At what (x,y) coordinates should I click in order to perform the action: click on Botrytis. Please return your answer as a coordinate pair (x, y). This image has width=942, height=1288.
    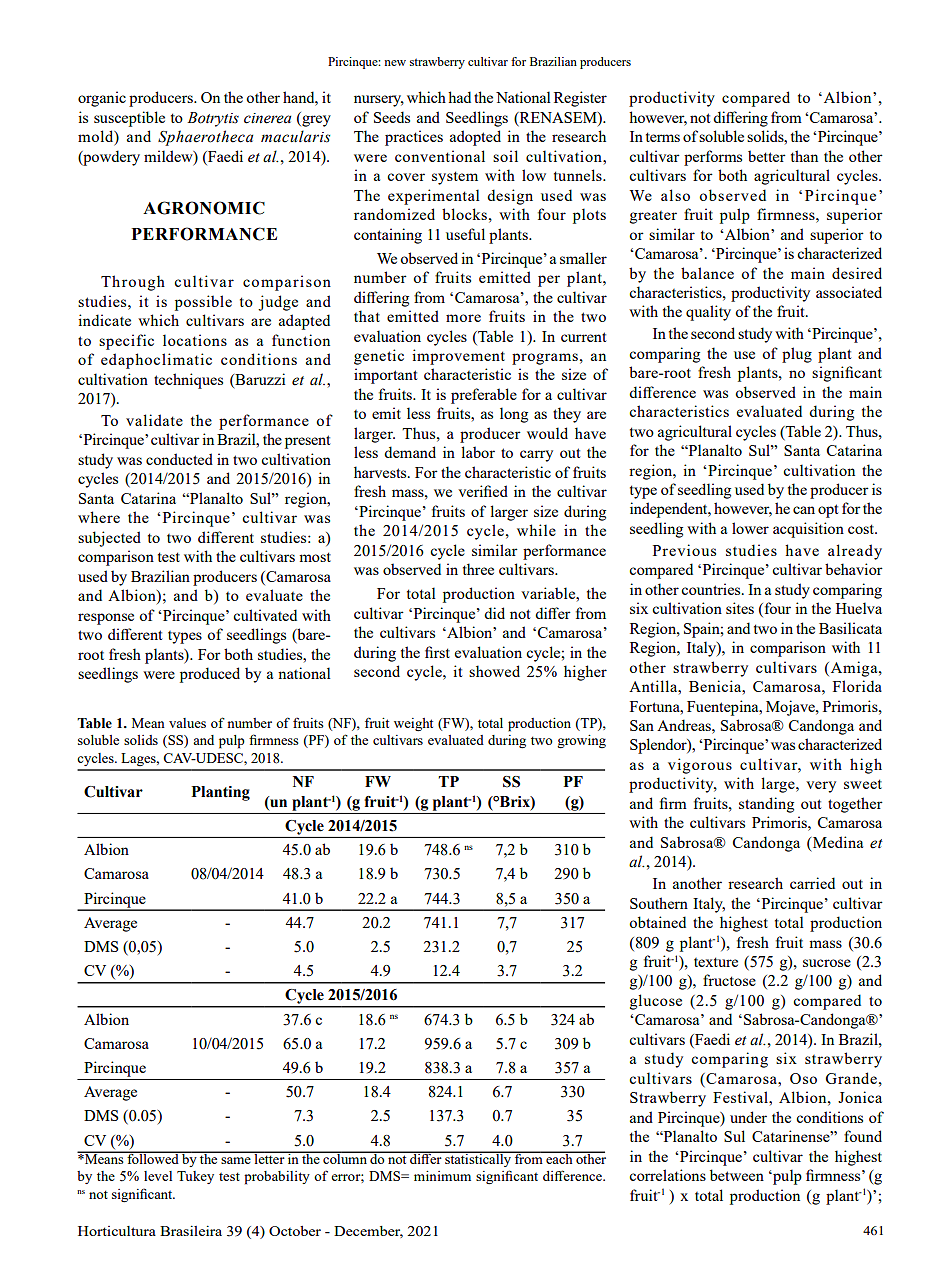
    Looking at the image, I should click on (213, 119).
